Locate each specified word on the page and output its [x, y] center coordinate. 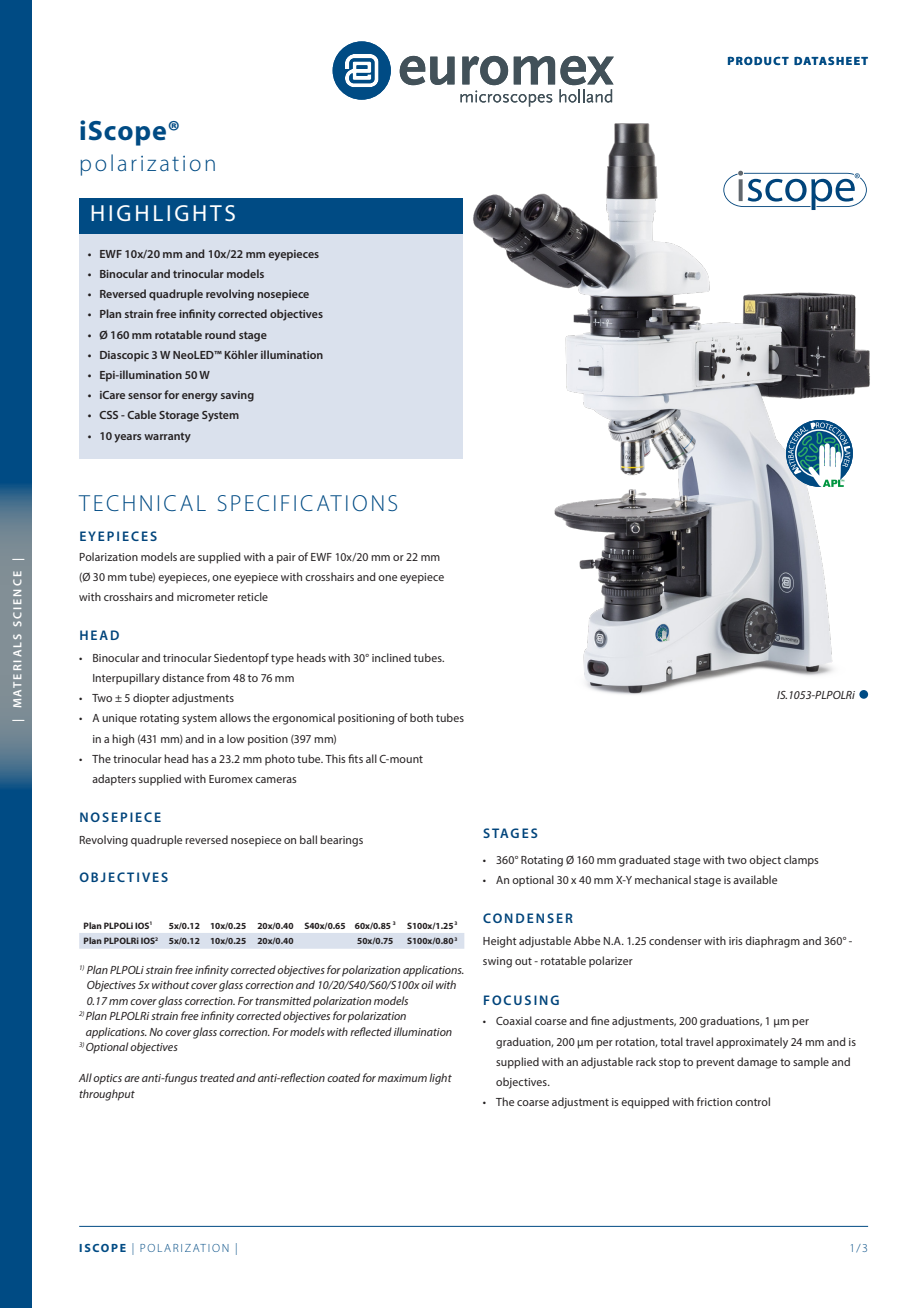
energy [200, 397]
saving [237, 396]
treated [217, 1077]
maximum [402, 1078]
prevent [715, 1063]
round [220, 334]
